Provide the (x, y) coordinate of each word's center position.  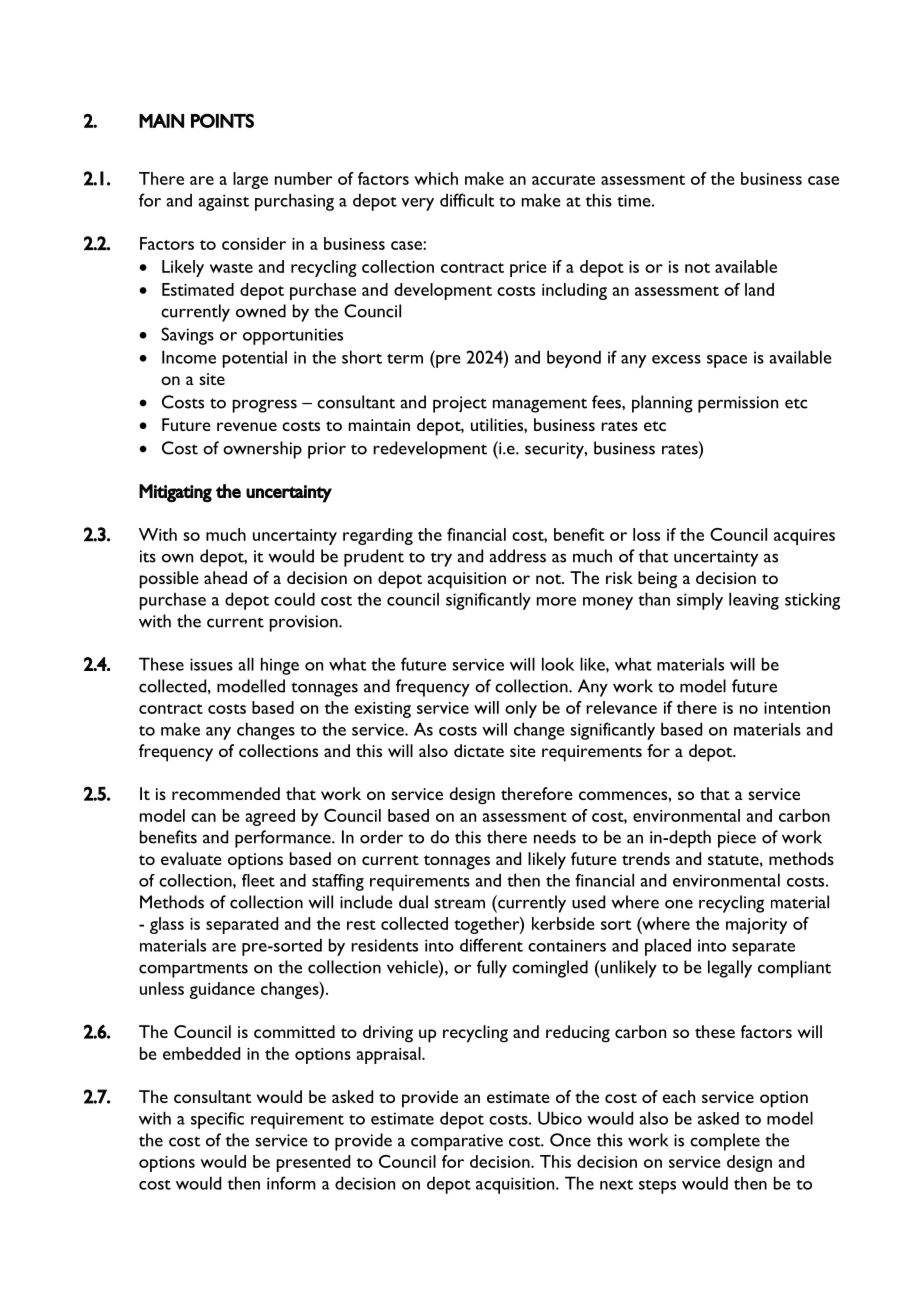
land (759, 289)
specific (217, 1120)
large (250, 180)
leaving (754, 601)
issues (211, 664)
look (558, 664)
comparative (457, 1142)
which (436, 178)
